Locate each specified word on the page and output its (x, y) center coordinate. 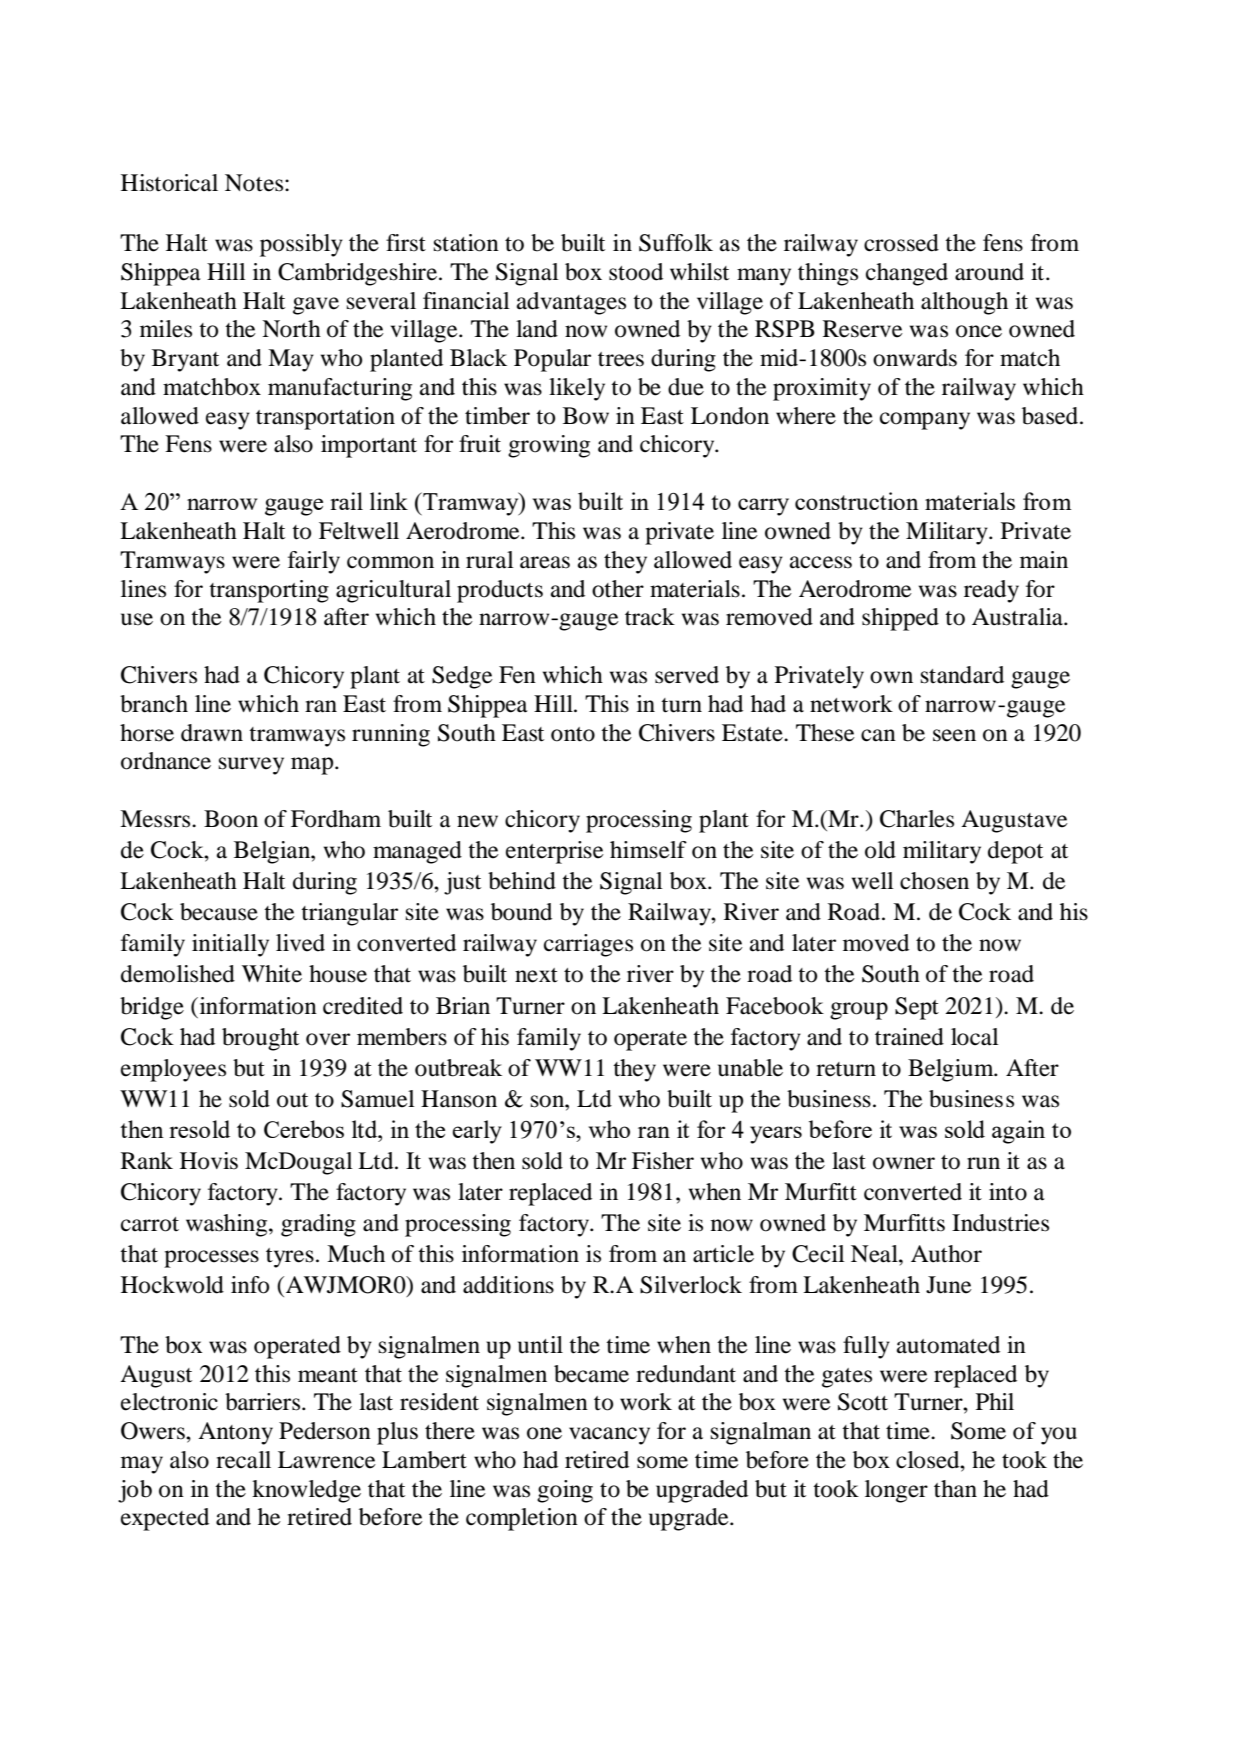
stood (636, 272)
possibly (301, 245)
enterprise (555, 852)
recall (243, 1460)
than (955, 1489)
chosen (934, 881)
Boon (231, 819)
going (565, 1491)
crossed (901, 243)
